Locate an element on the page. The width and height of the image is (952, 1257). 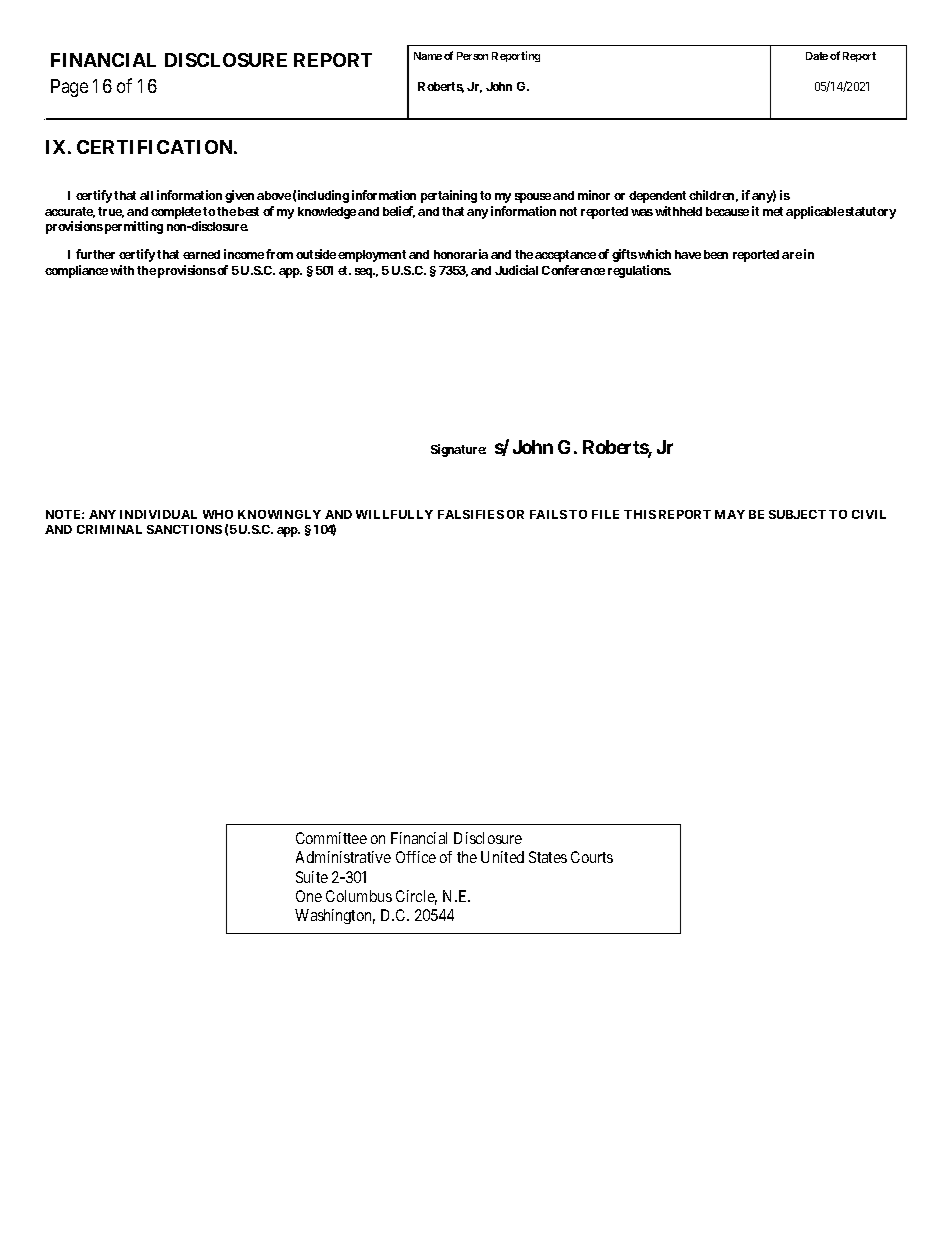
Page is located at coordinates (69, 88).
